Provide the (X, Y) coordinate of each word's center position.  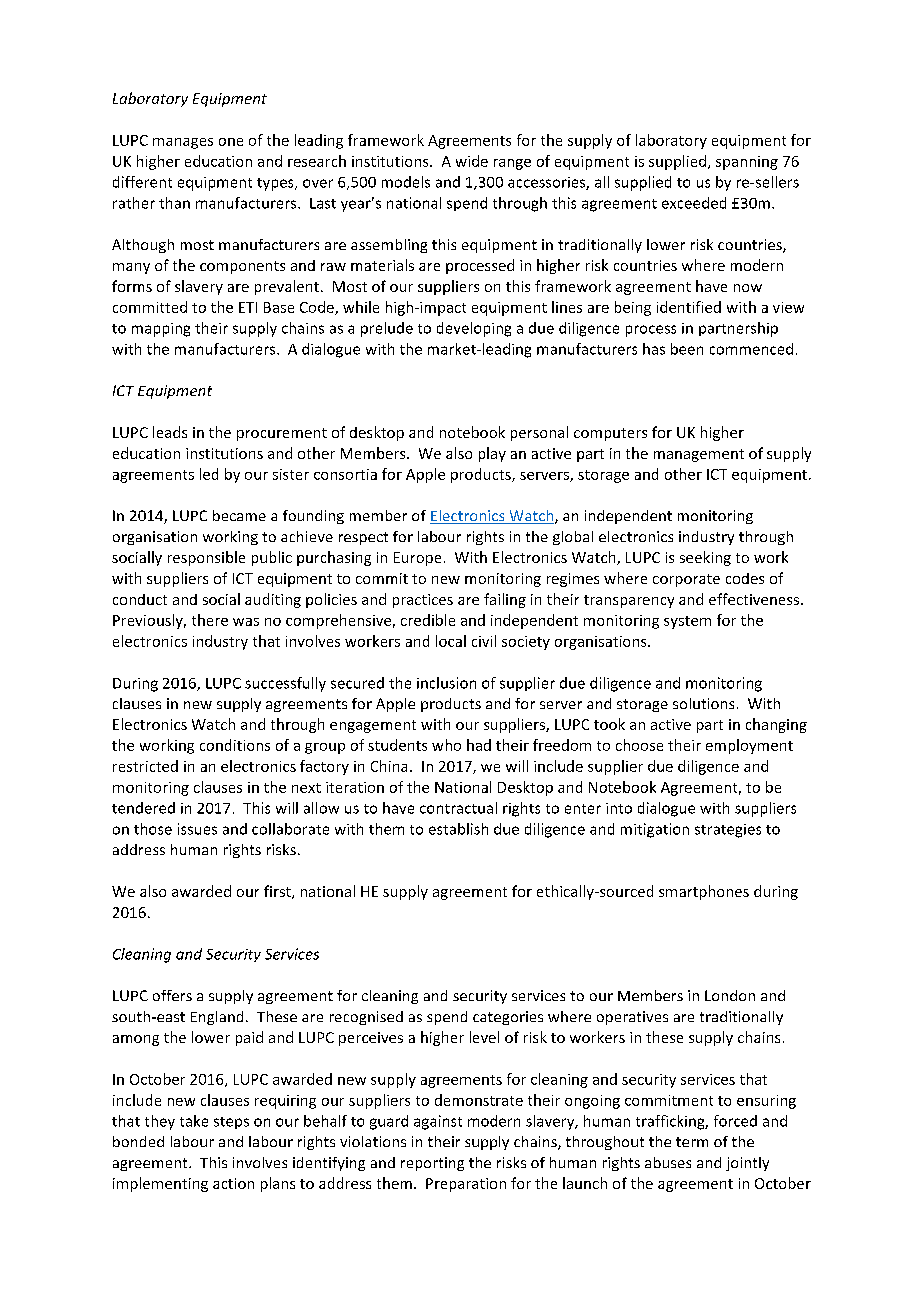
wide (472, 161)
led (209, 474)
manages (183, 143)
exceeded (694, 203)
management (699, 455)
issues (197, 829)
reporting (432, 1164)
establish (458, 829)
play (492, 454)
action (233, 1183)
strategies (728, 831)
